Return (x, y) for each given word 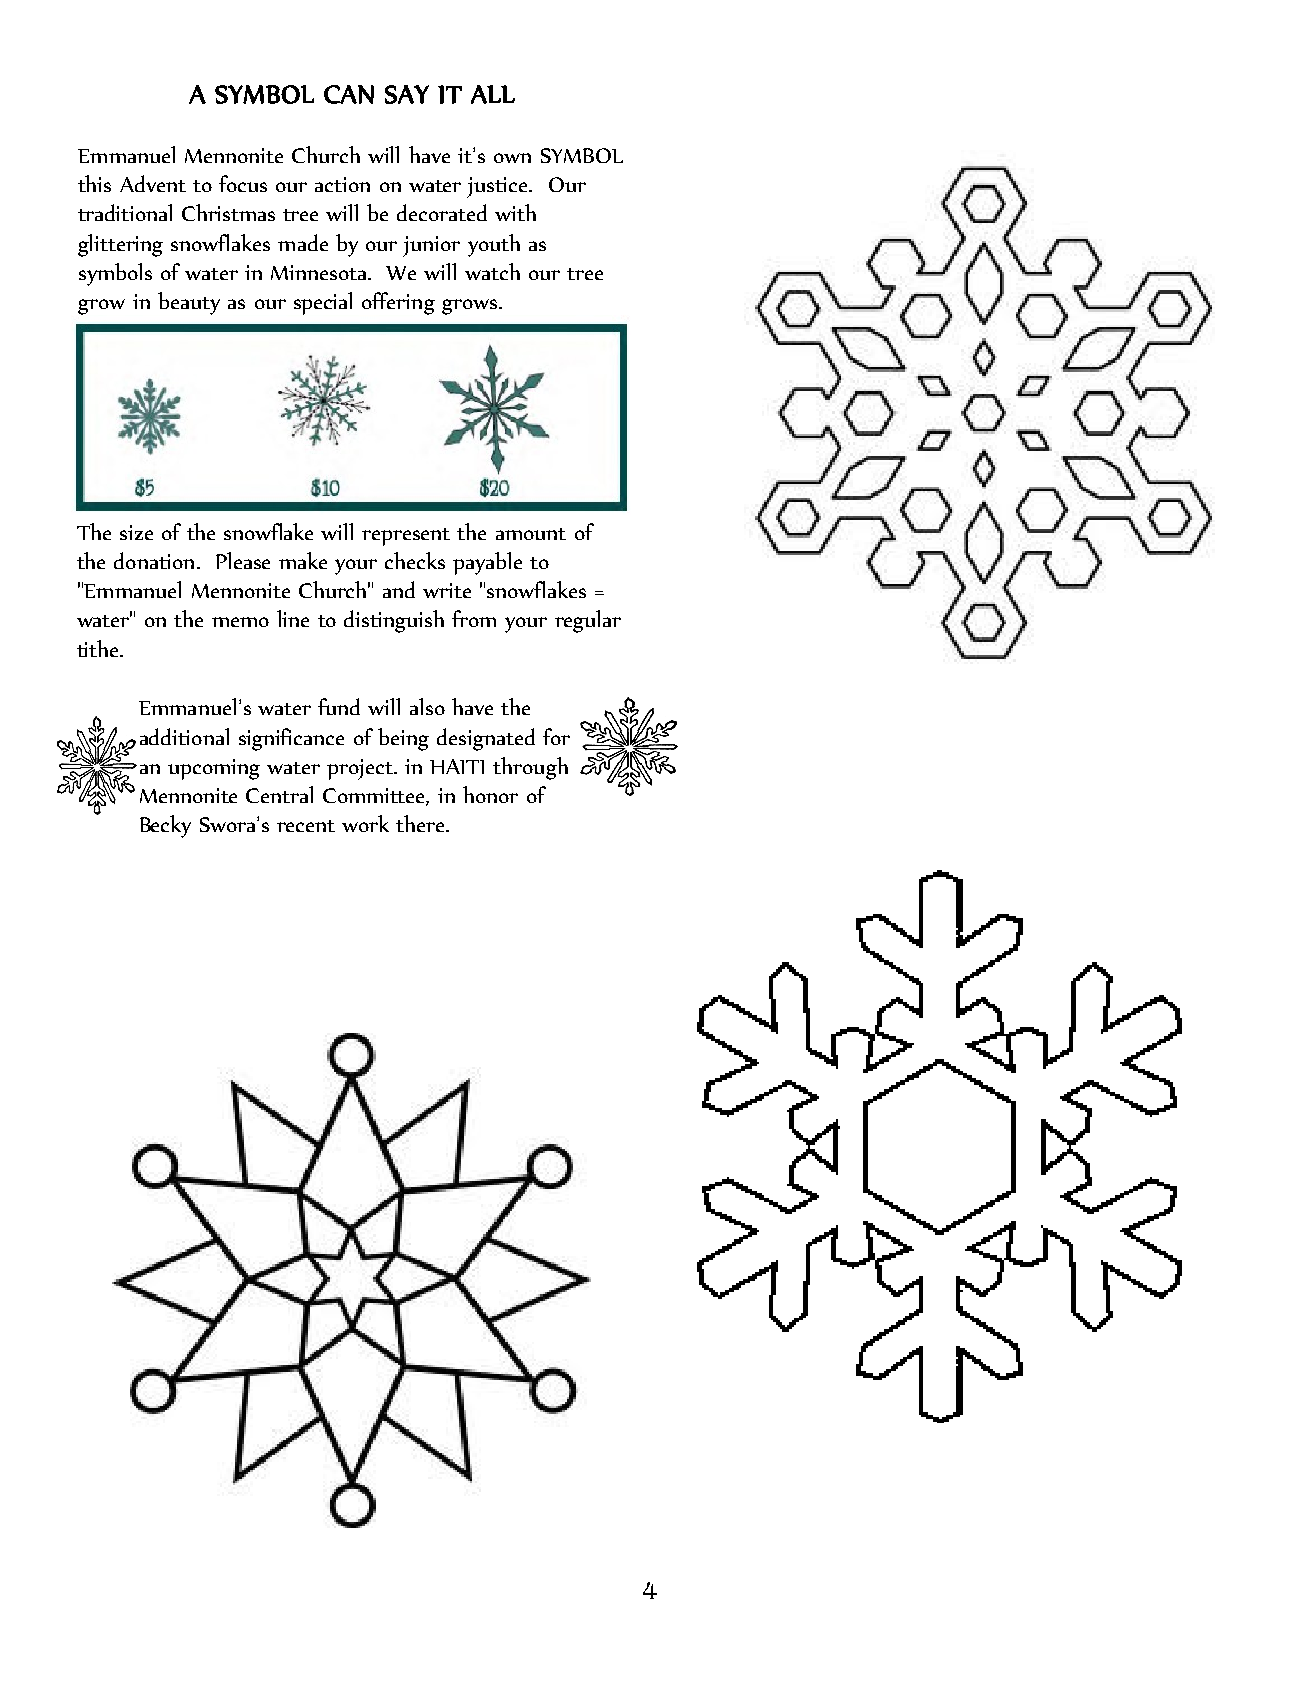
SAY (407, 94)
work (365, 823)
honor (490, 794)
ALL (493, 94)
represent (406, 537)
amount (531, 534)
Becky (165, 826)
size (136, 532)
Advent (153, 183)
